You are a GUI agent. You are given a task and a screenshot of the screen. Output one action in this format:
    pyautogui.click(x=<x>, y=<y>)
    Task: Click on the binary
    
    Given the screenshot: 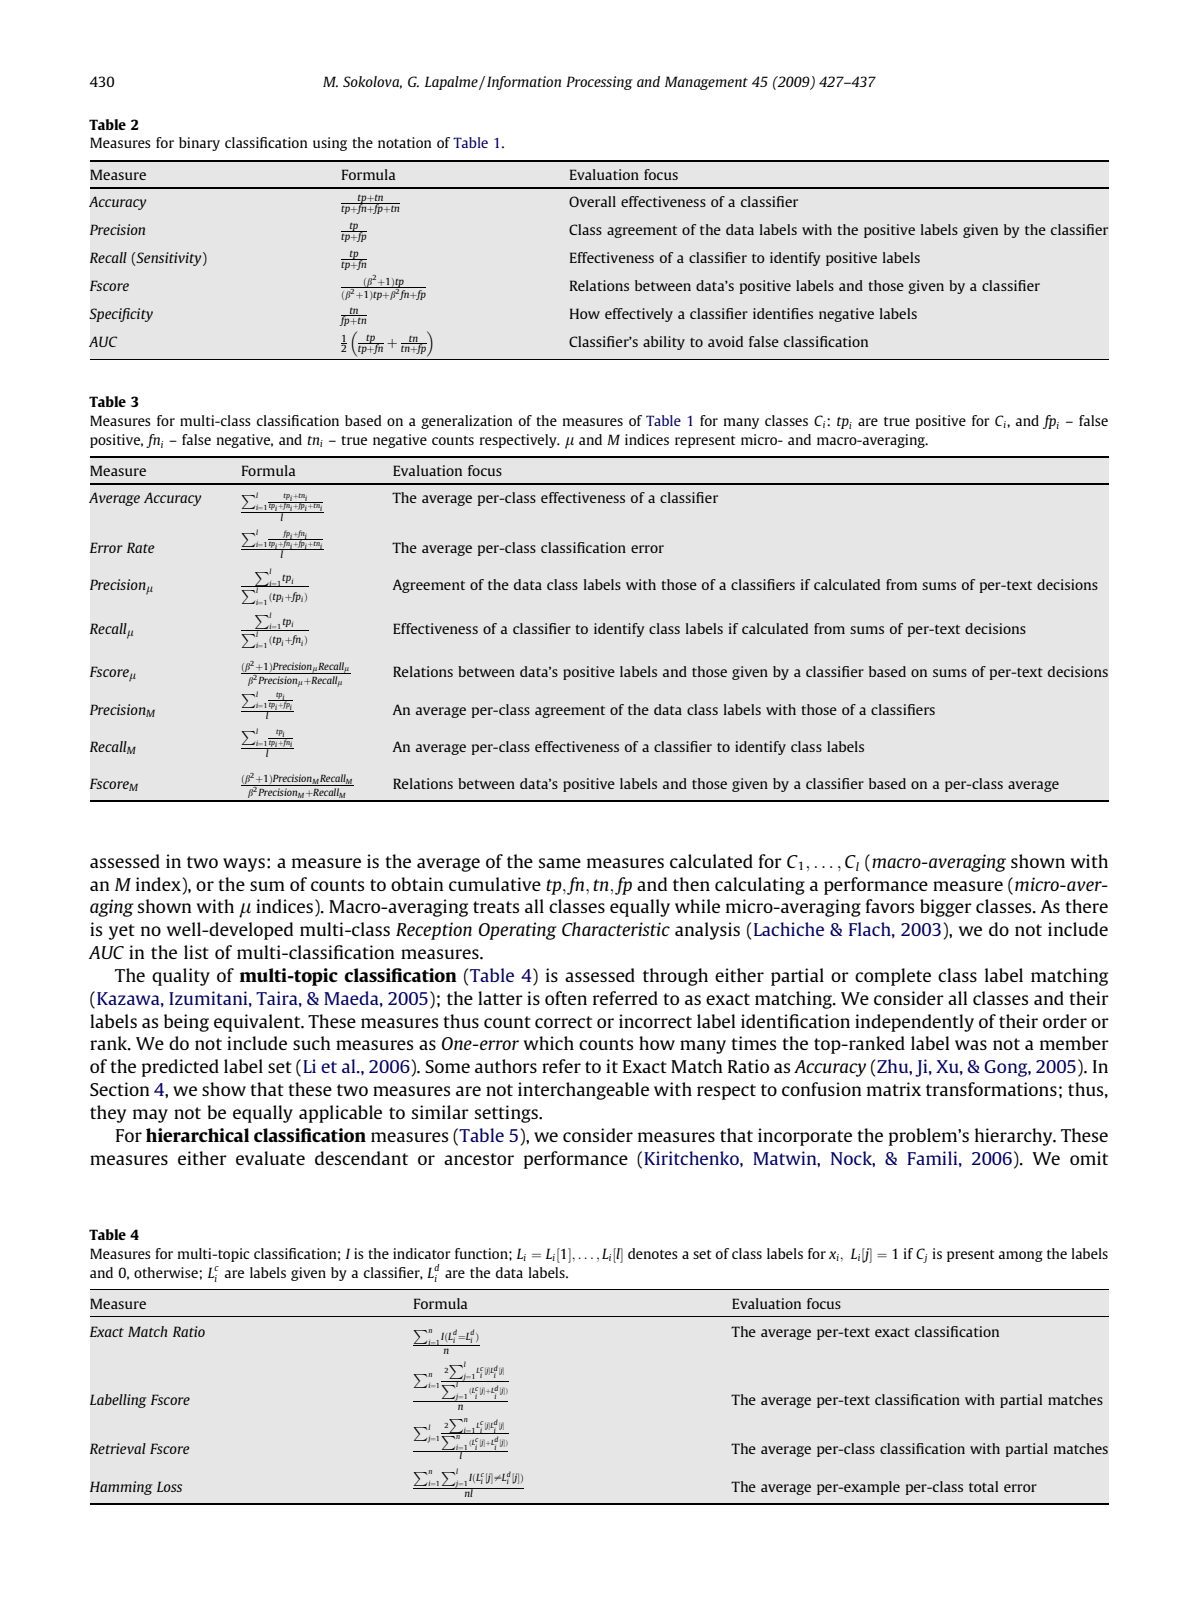 What is the action you would take?
    pyautogui.click(x=199, y=144)
